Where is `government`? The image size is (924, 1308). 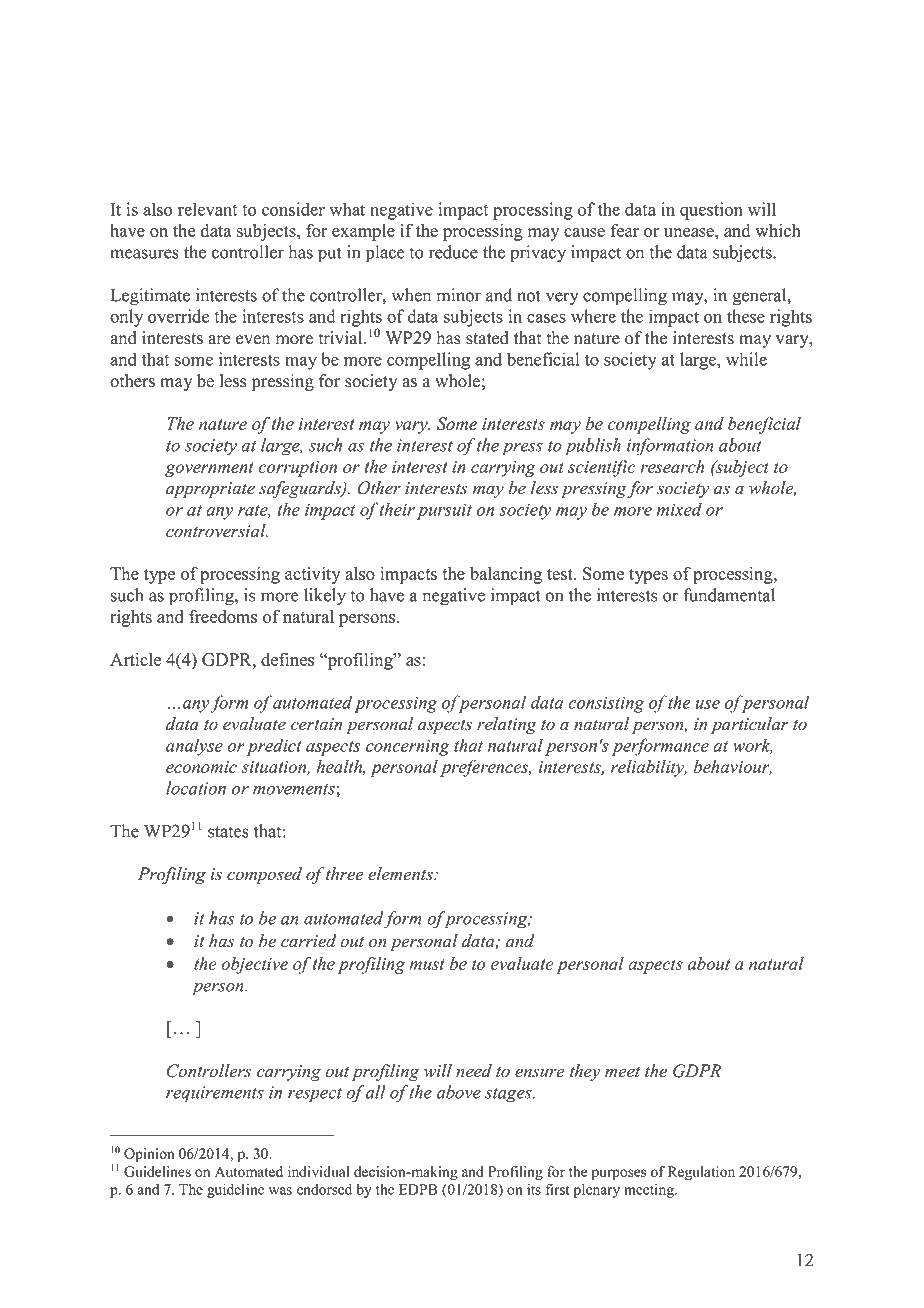 government is located at coordinates (209, 469).
